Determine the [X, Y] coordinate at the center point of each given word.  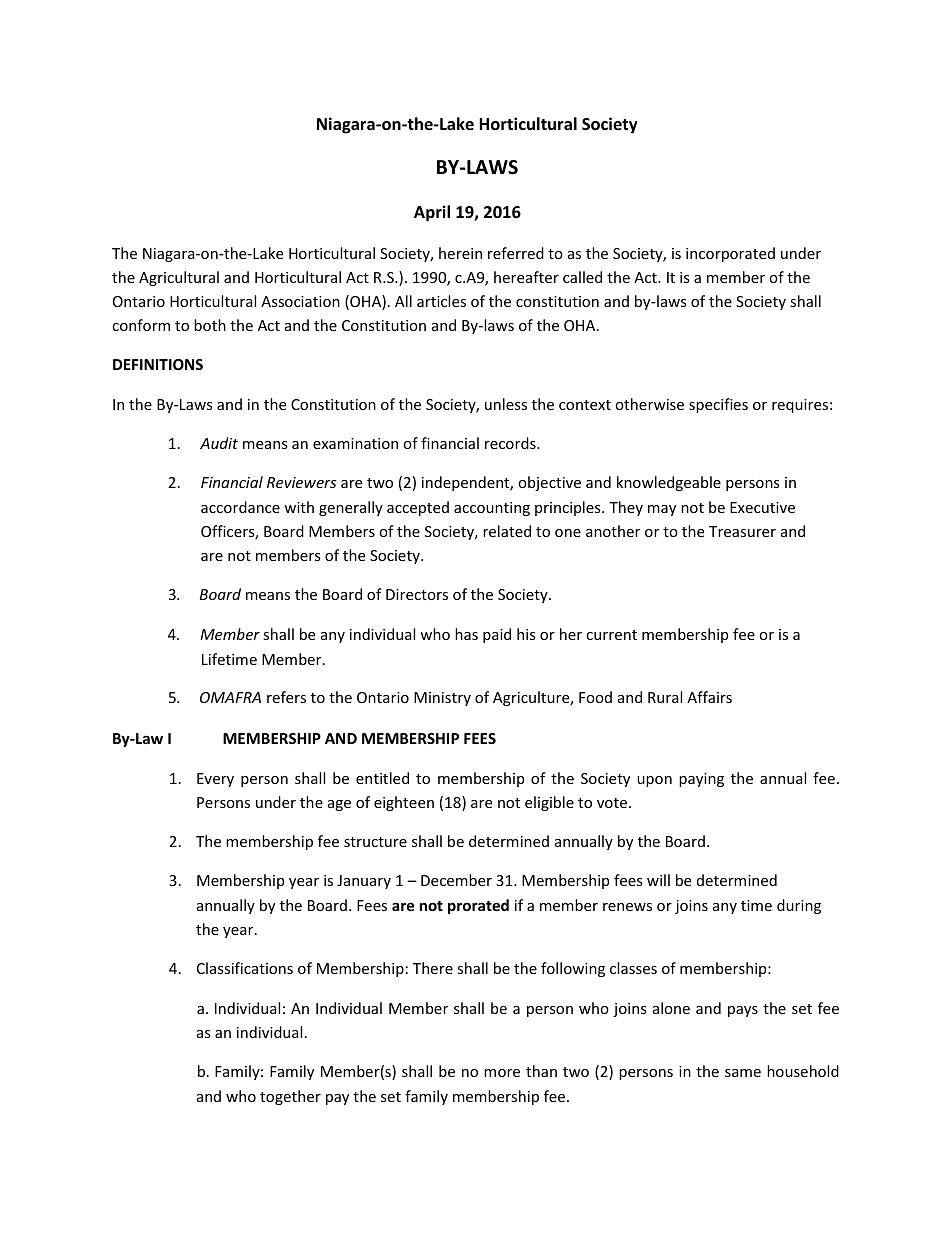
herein [460, 253]
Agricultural [179, 278]
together [290, 1097]
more [502, 1073]
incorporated [730, 254]
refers [286, 697]
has [466, 634]
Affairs [709, 697]
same [743, 1073]
